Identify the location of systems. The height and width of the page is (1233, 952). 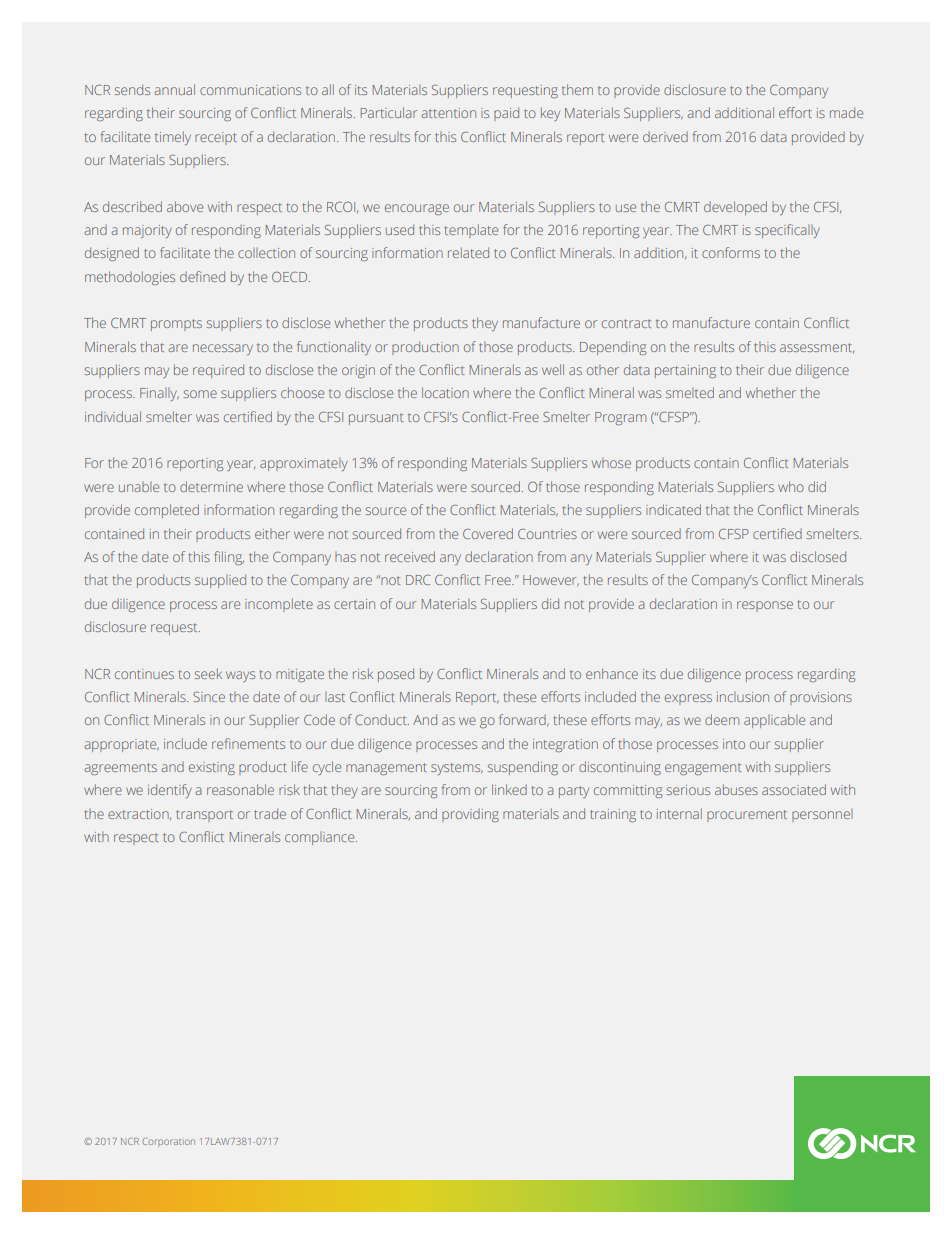
(457, 769).
